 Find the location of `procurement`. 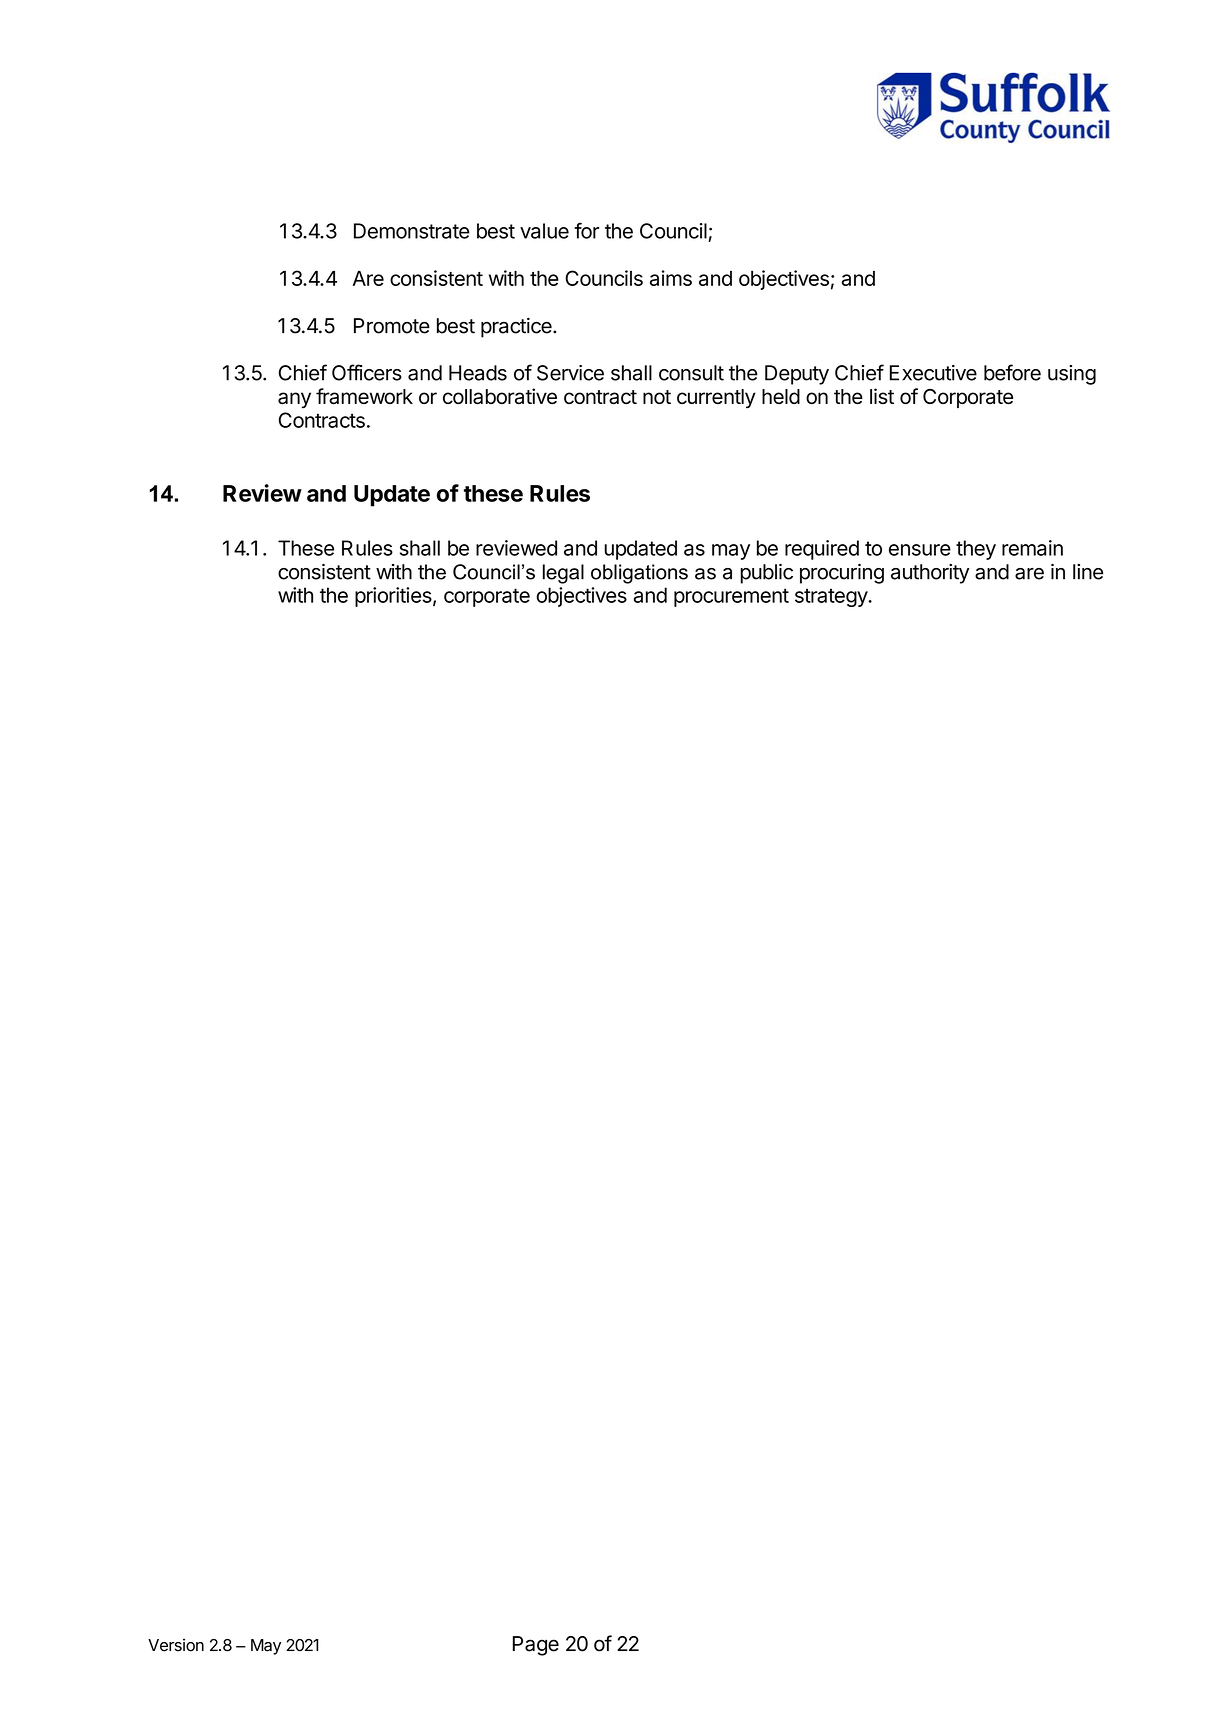

procurement is located at coordinates (731, 597).
